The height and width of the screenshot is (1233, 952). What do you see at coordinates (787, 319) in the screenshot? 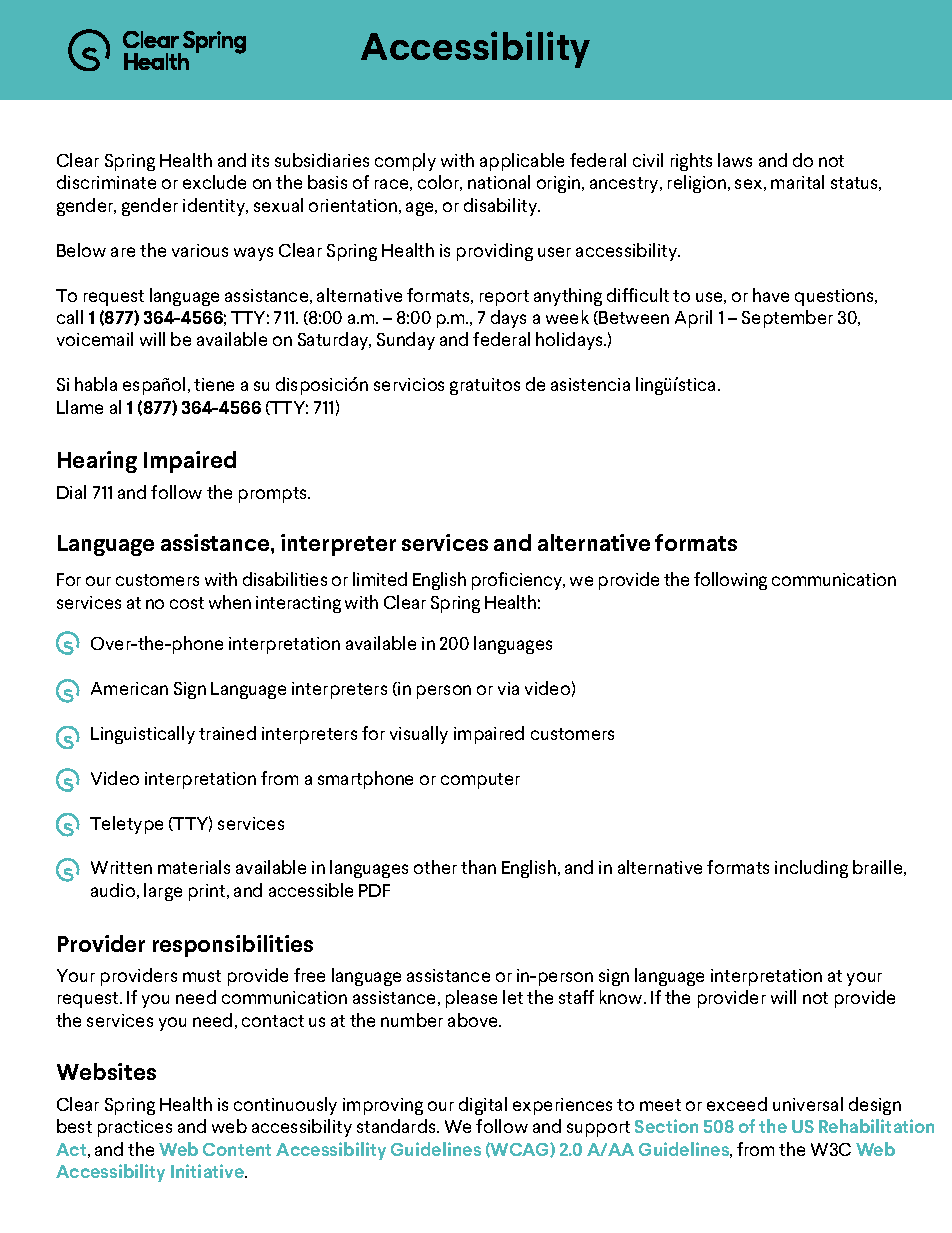
I see `September` at bounding box center [787, 319].
